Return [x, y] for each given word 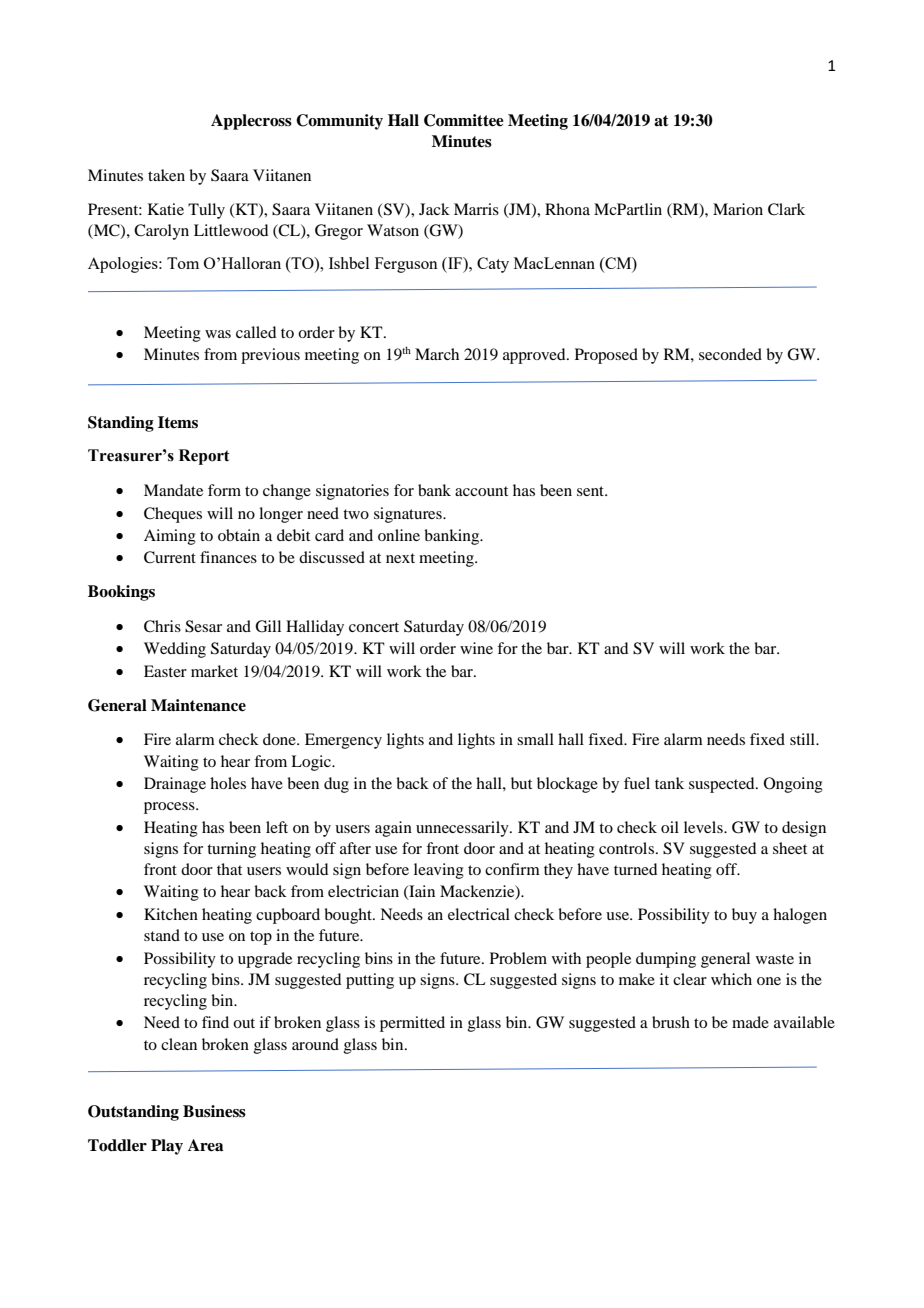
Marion [738, 209]
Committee [464, 120]
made [750, 1022]
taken [166, 175]
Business [214, 1111]
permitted [412, 1024]
